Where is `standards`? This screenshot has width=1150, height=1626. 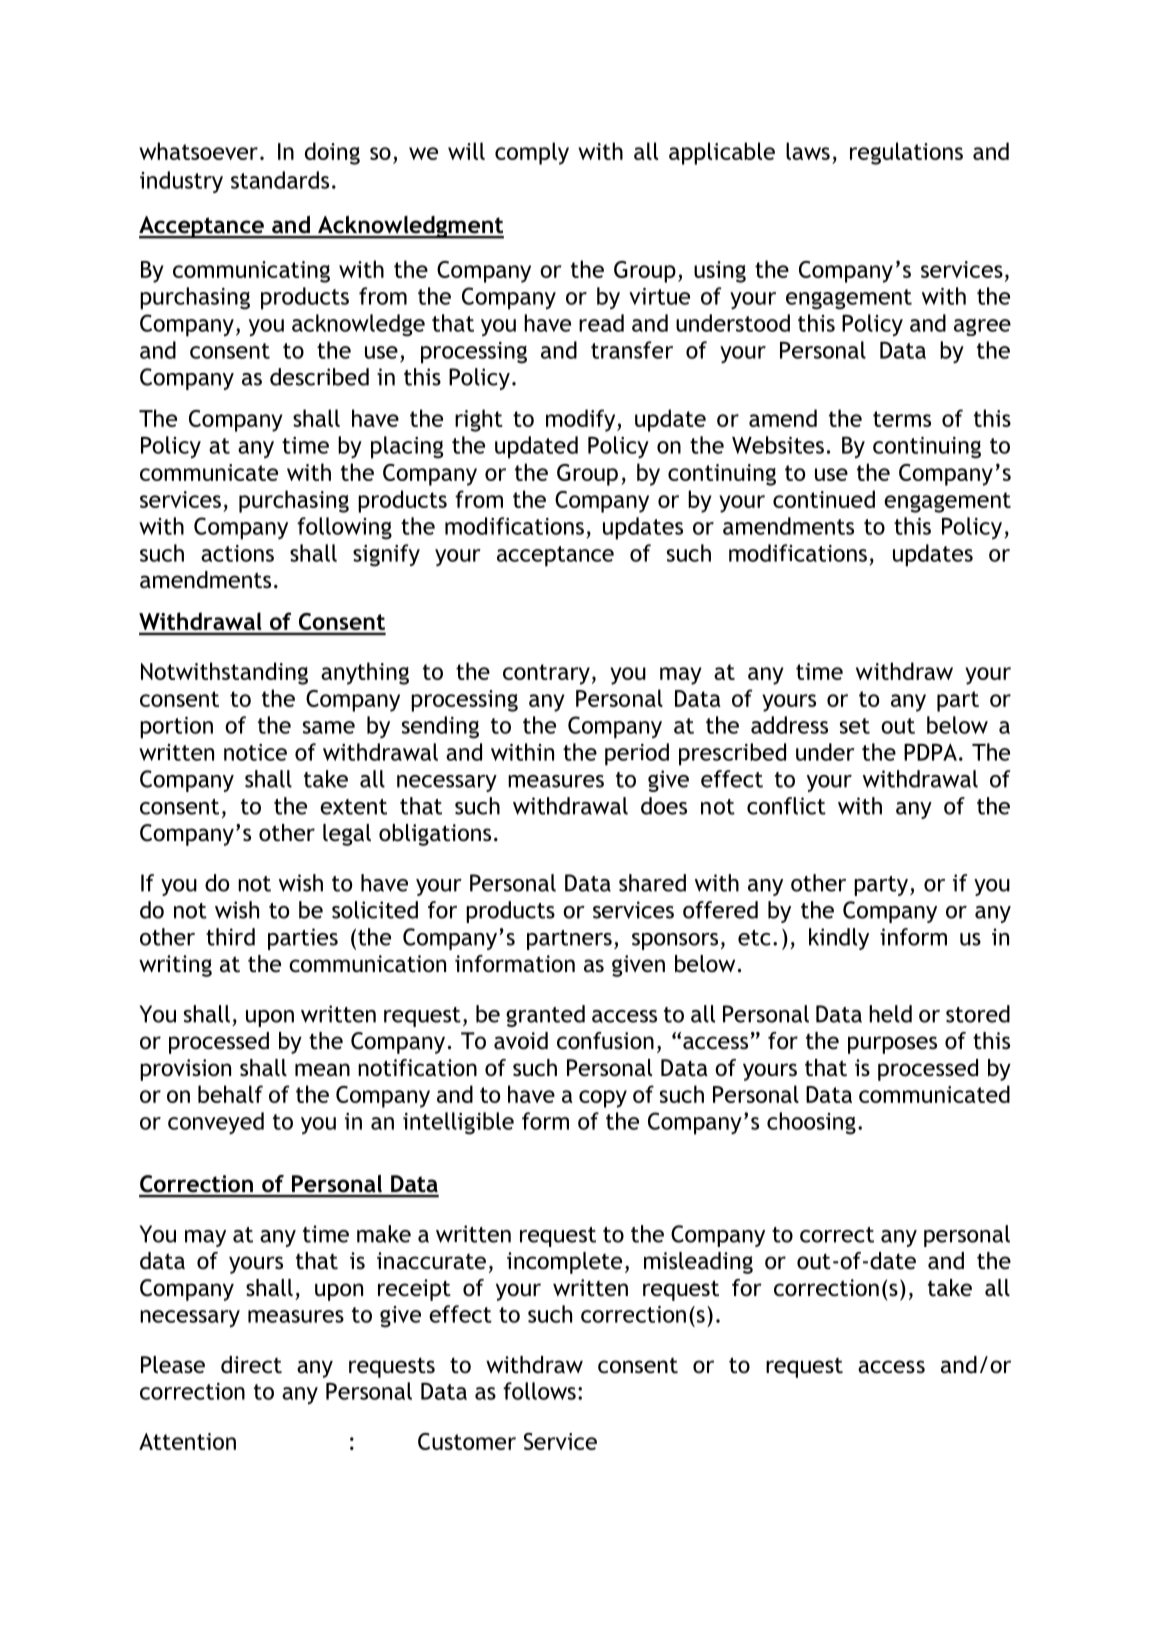
standards is located at coordinates (280, 180).
